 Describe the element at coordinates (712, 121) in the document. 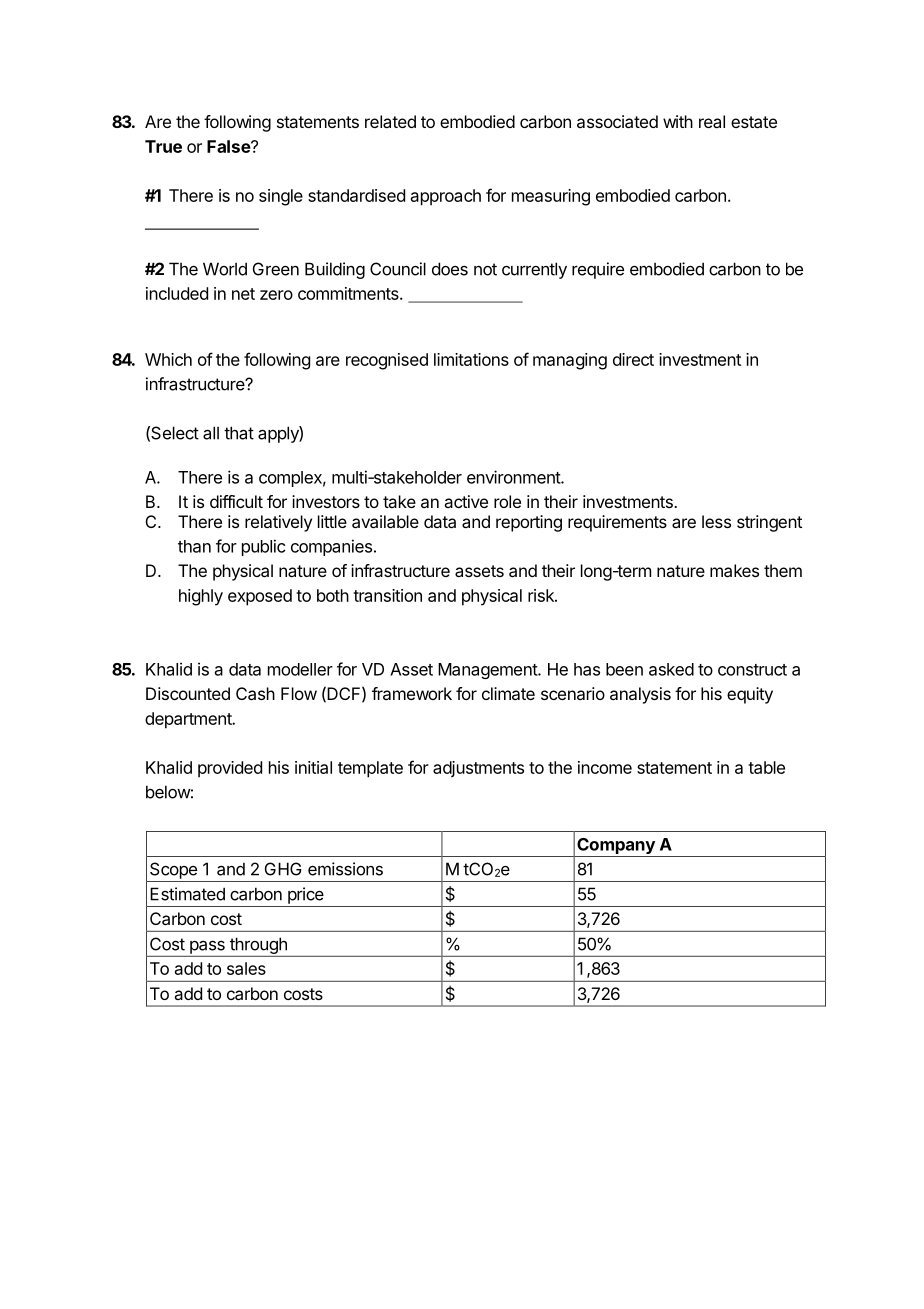

I see `real` at that location.
